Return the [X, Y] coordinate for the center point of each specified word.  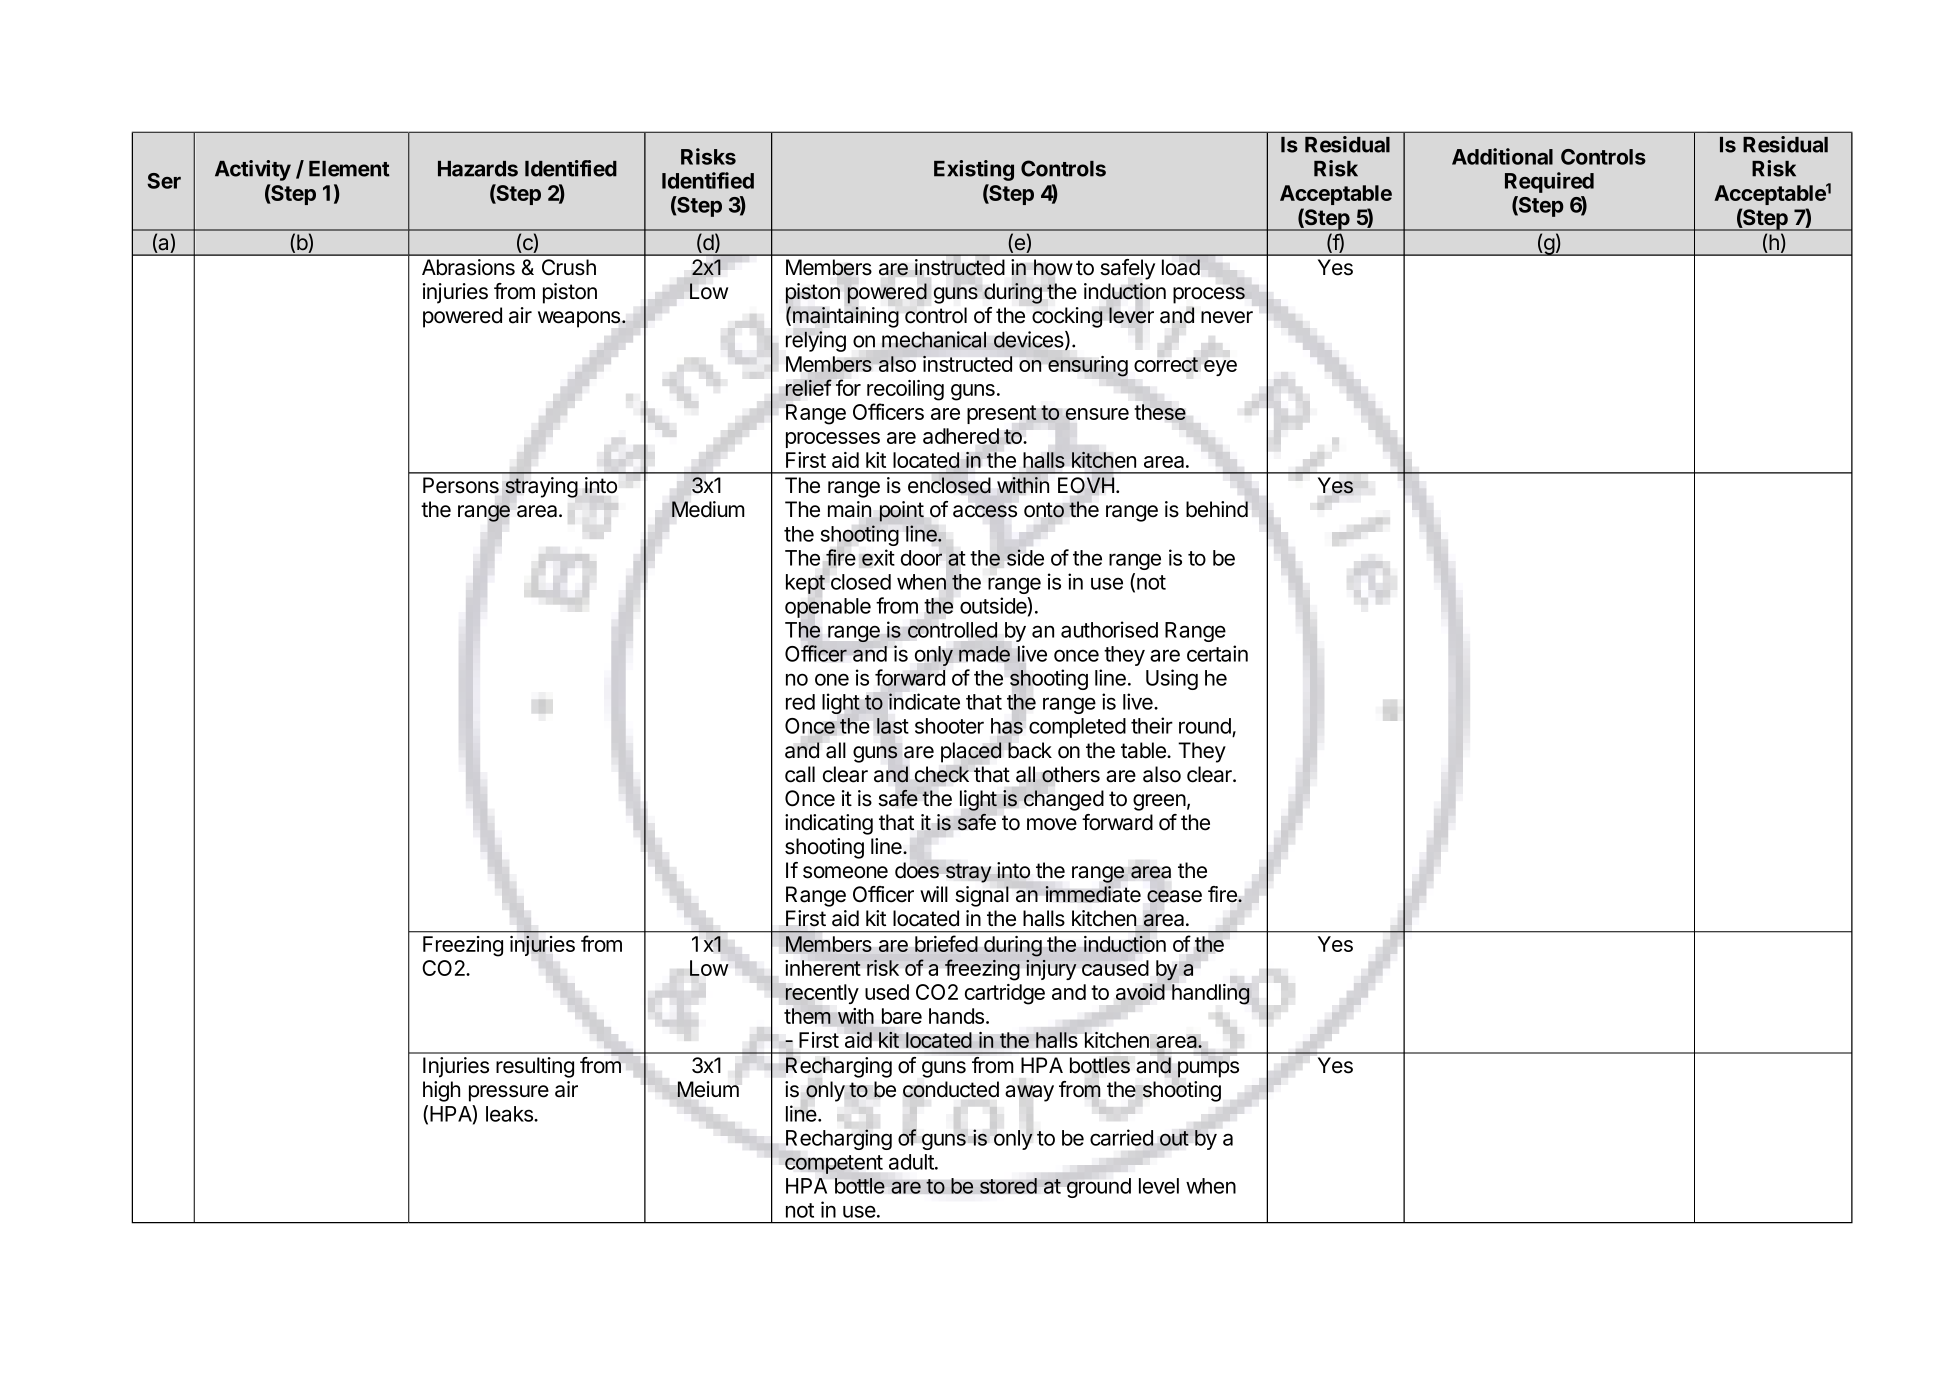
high [441, 1091]
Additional [1502, 156]
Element [349, 169]
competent [834, 1164]
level [1159, 1186]
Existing [974, 170]
